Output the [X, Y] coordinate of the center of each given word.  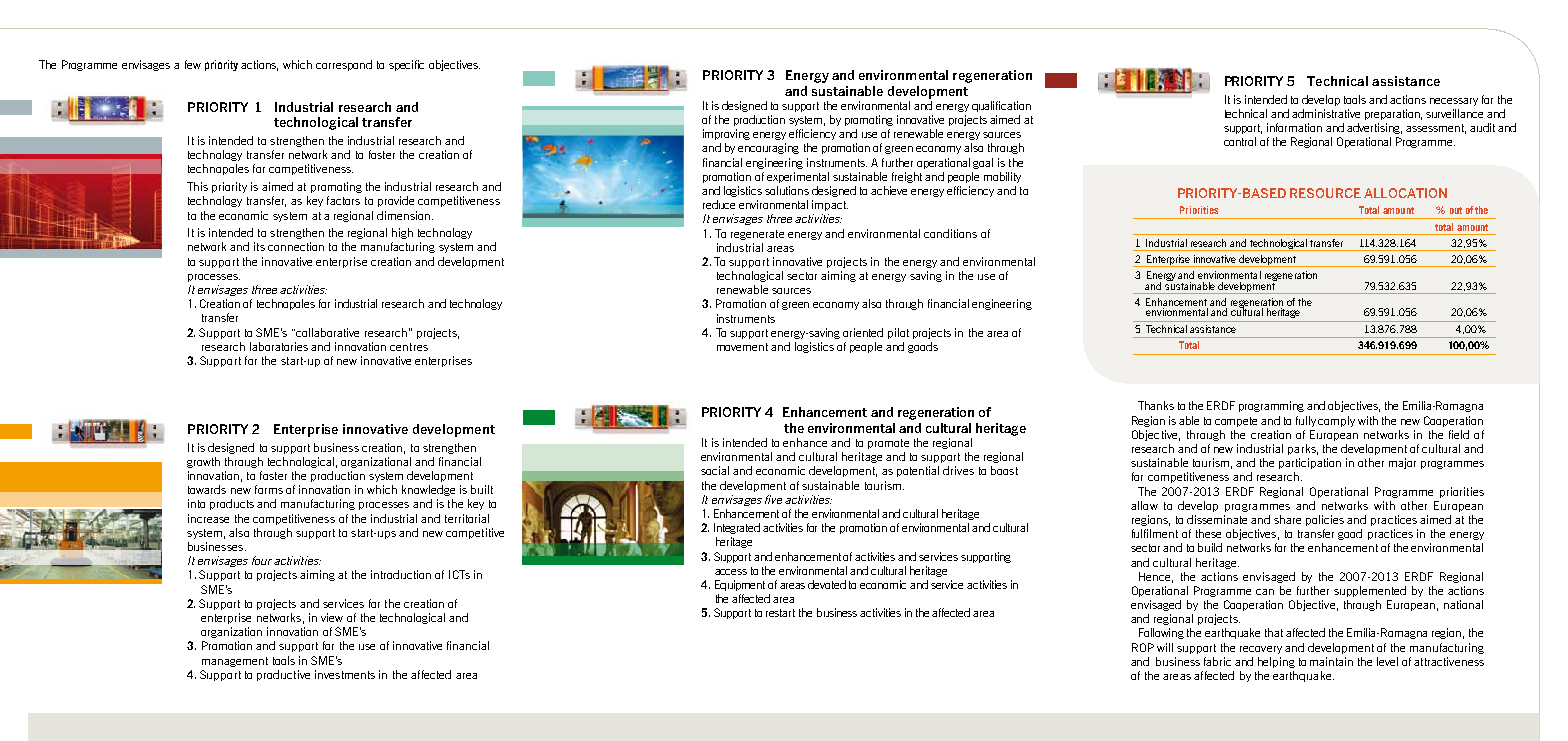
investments [345, 674]
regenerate [757, 235]
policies [1325, 520]
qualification [1001, 106]
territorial [467, 518]
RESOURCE [1325, 193]
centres [409, 347]
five [773, 499]
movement [742, 347]
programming [1271, 406]
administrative [1326, 113]
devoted [827, 584]
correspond [344, 65]
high [402, 233]
